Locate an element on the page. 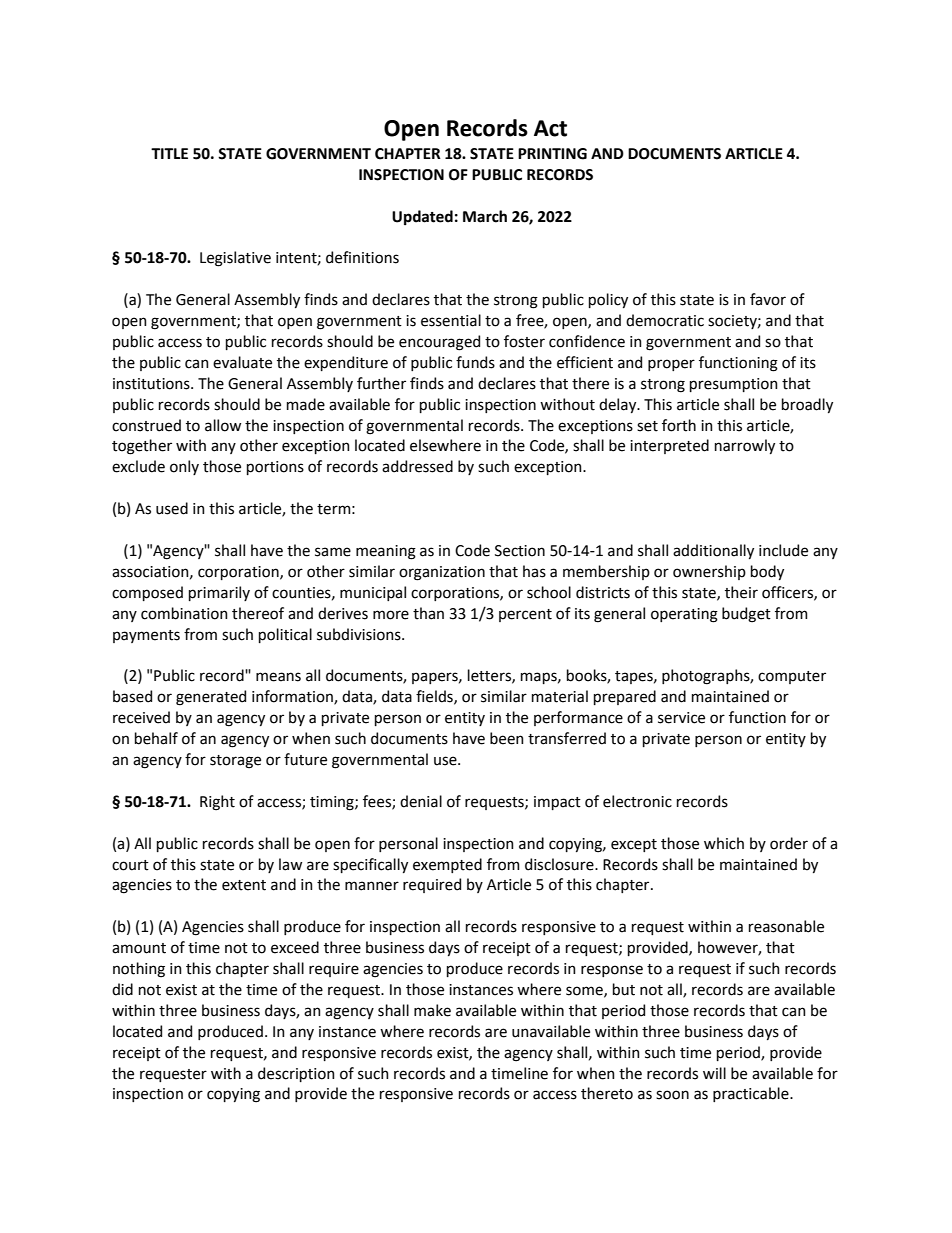 This document has height=1233, width=952. favor is located at coordinates (768, 299).
